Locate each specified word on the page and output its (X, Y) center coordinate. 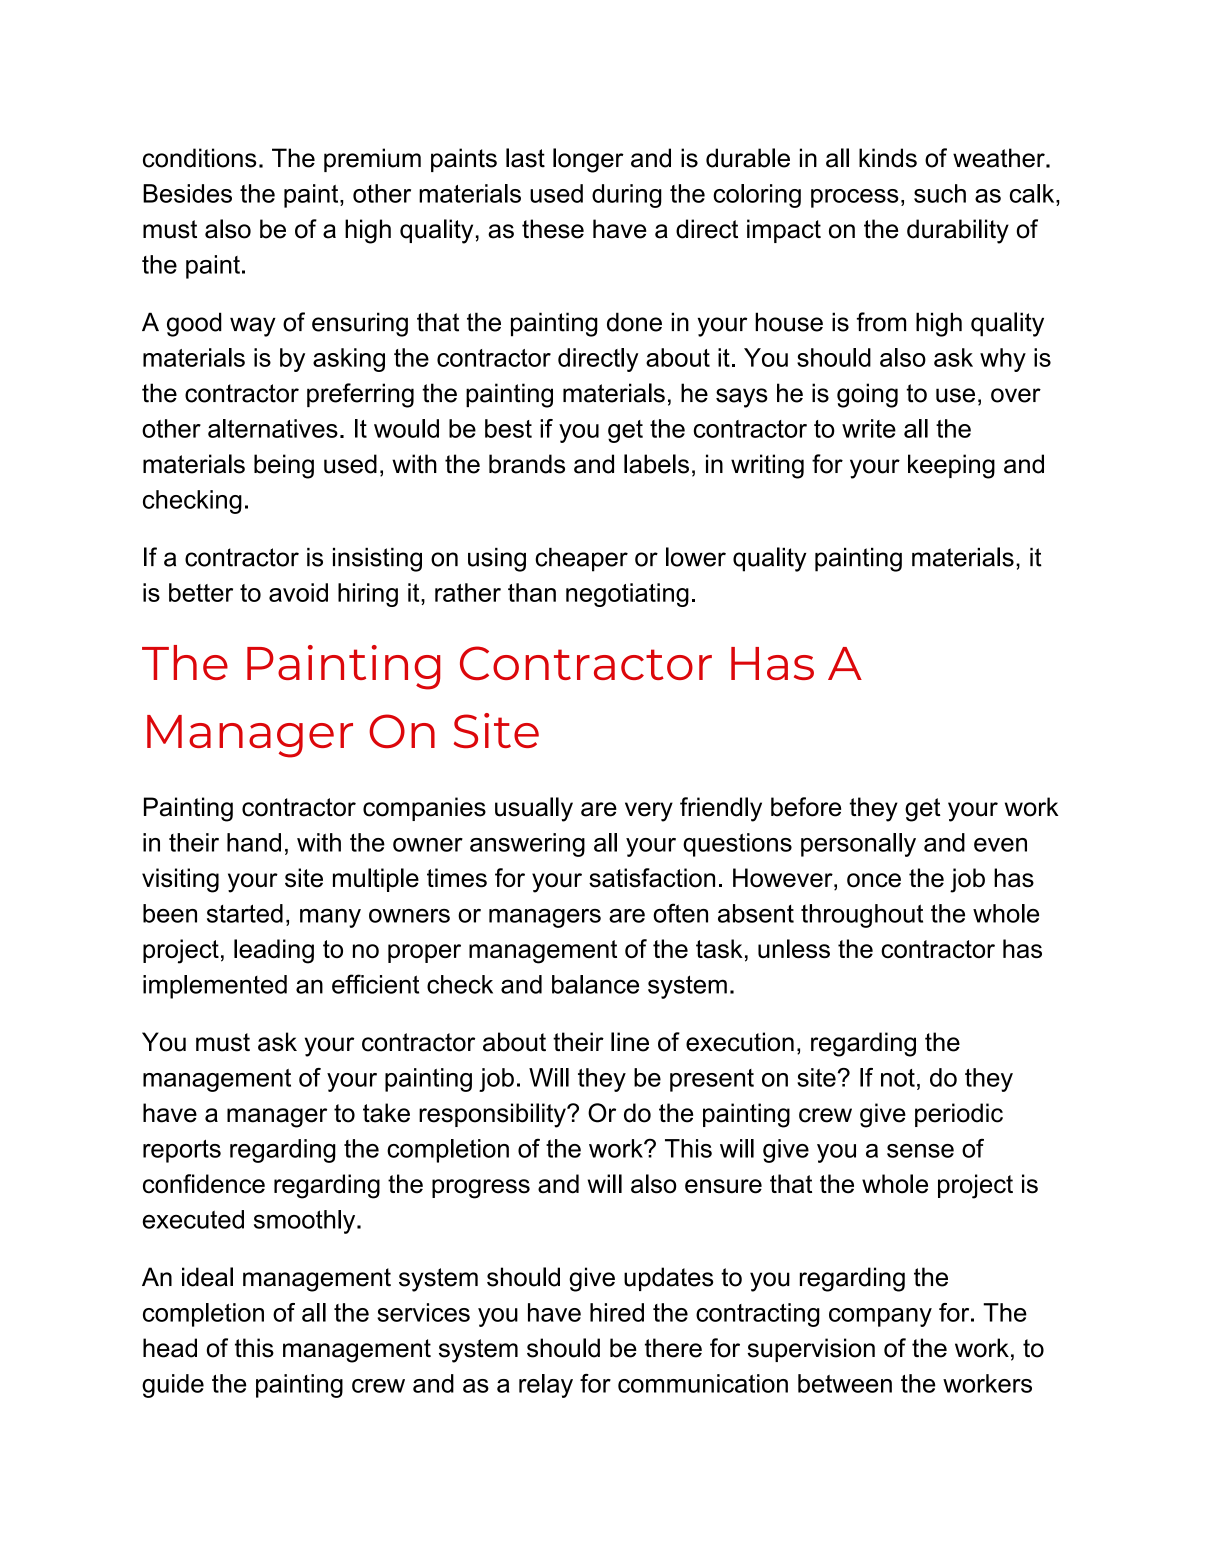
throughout (862, 916)
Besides (187, 193)
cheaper (581, 560)
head (170, 1348)
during (627, 196)
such (940, 193)
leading (274, 951)
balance (595, 984)
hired (617, 1312)
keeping (951, 466)
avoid (298, 592)
